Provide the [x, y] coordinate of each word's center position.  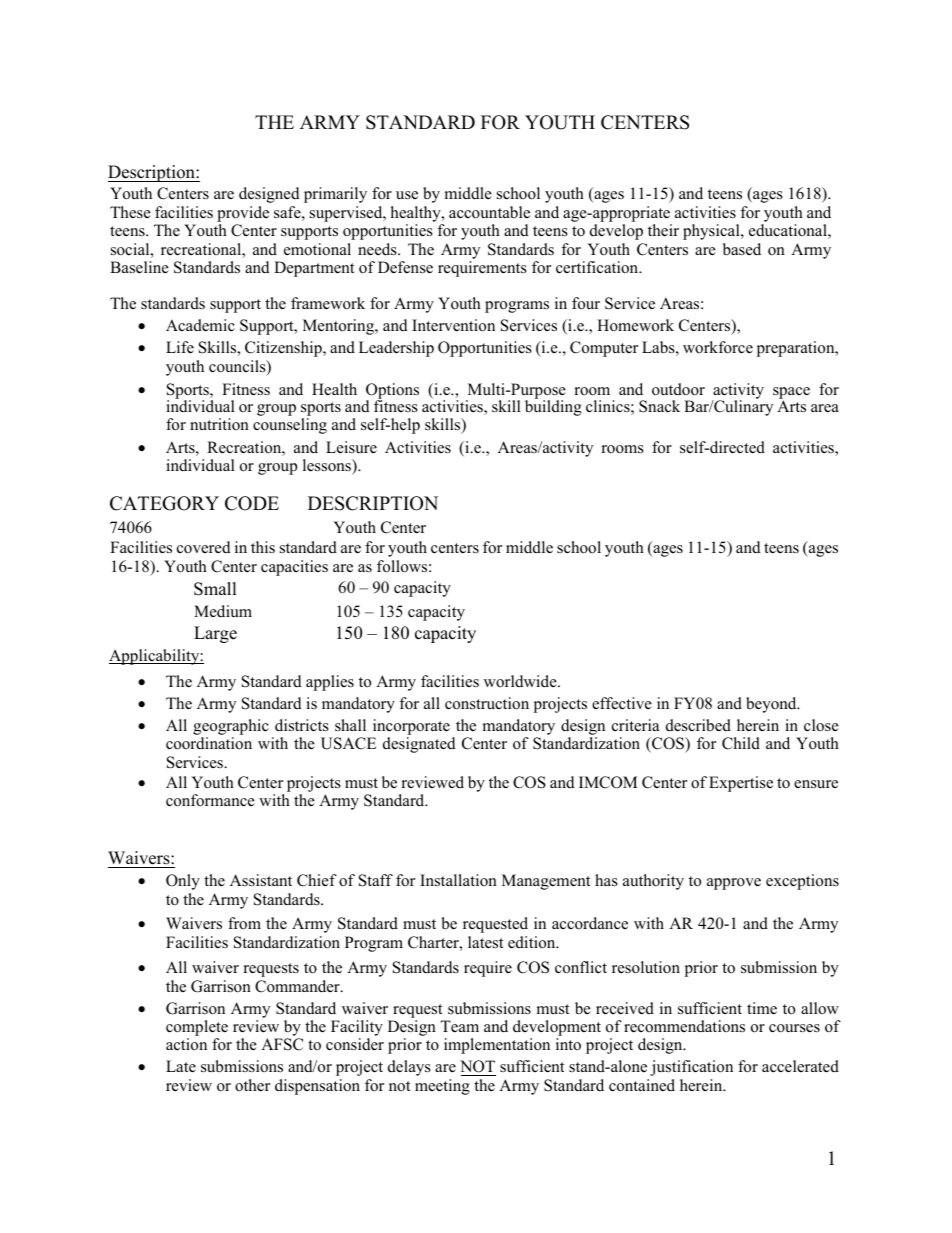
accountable [489, 212]
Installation [458, 880]
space [791, 394]
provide [243, 214]
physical [712, 232]
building [553, 407]
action [186, 1044]
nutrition [219, 424]
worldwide [521, 681]
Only [183, 882]
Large [215, 634]
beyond [772, 705]
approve [734, 884]
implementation [497, 1046]
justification [691, 1068]
